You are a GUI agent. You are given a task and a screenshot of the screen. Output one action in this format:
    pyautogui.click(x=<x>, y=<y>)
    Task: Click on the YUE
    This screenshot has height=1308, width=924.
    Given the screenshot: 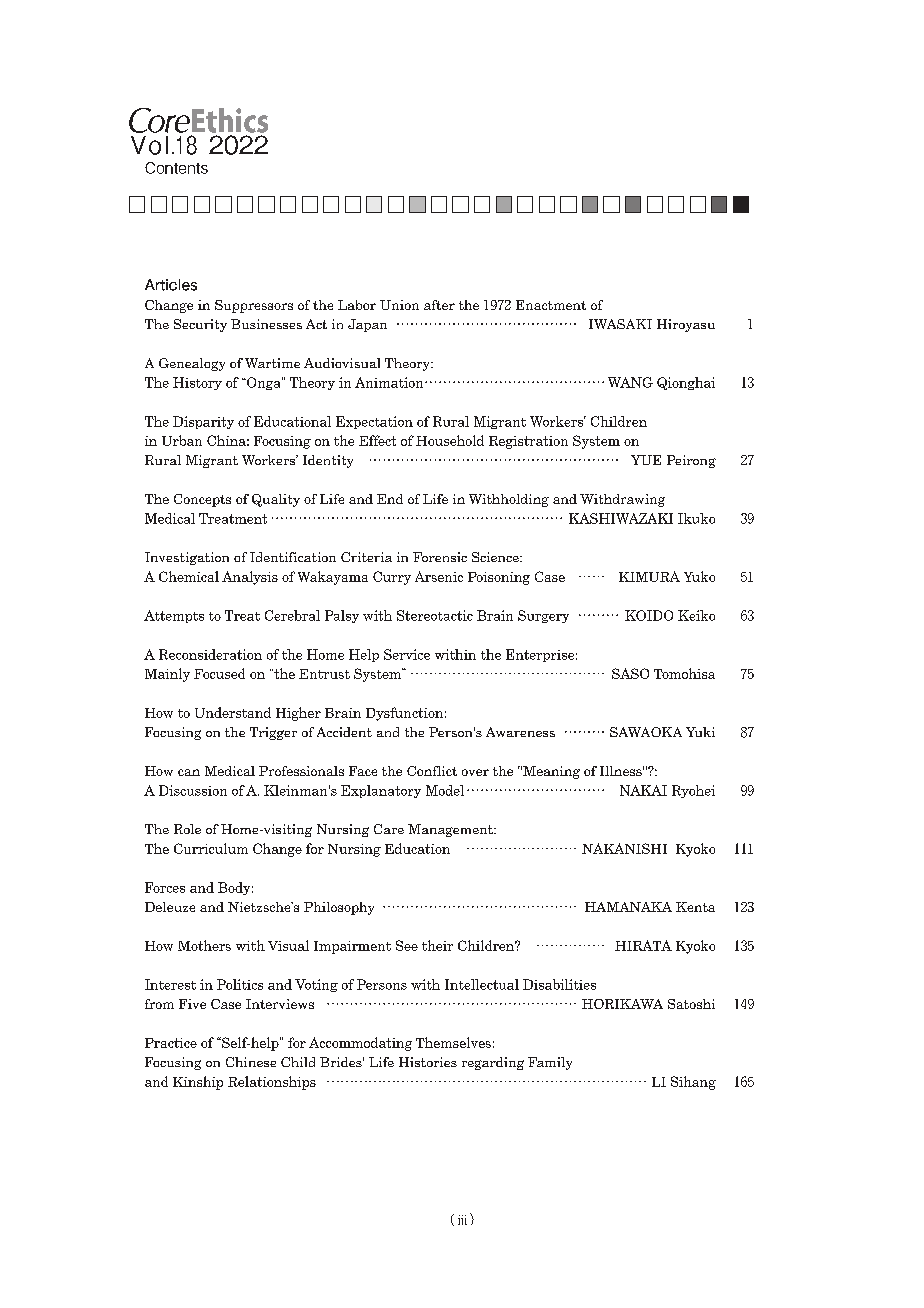 What is the action you would take?
    pyautogui.click(x=646, y=460)
